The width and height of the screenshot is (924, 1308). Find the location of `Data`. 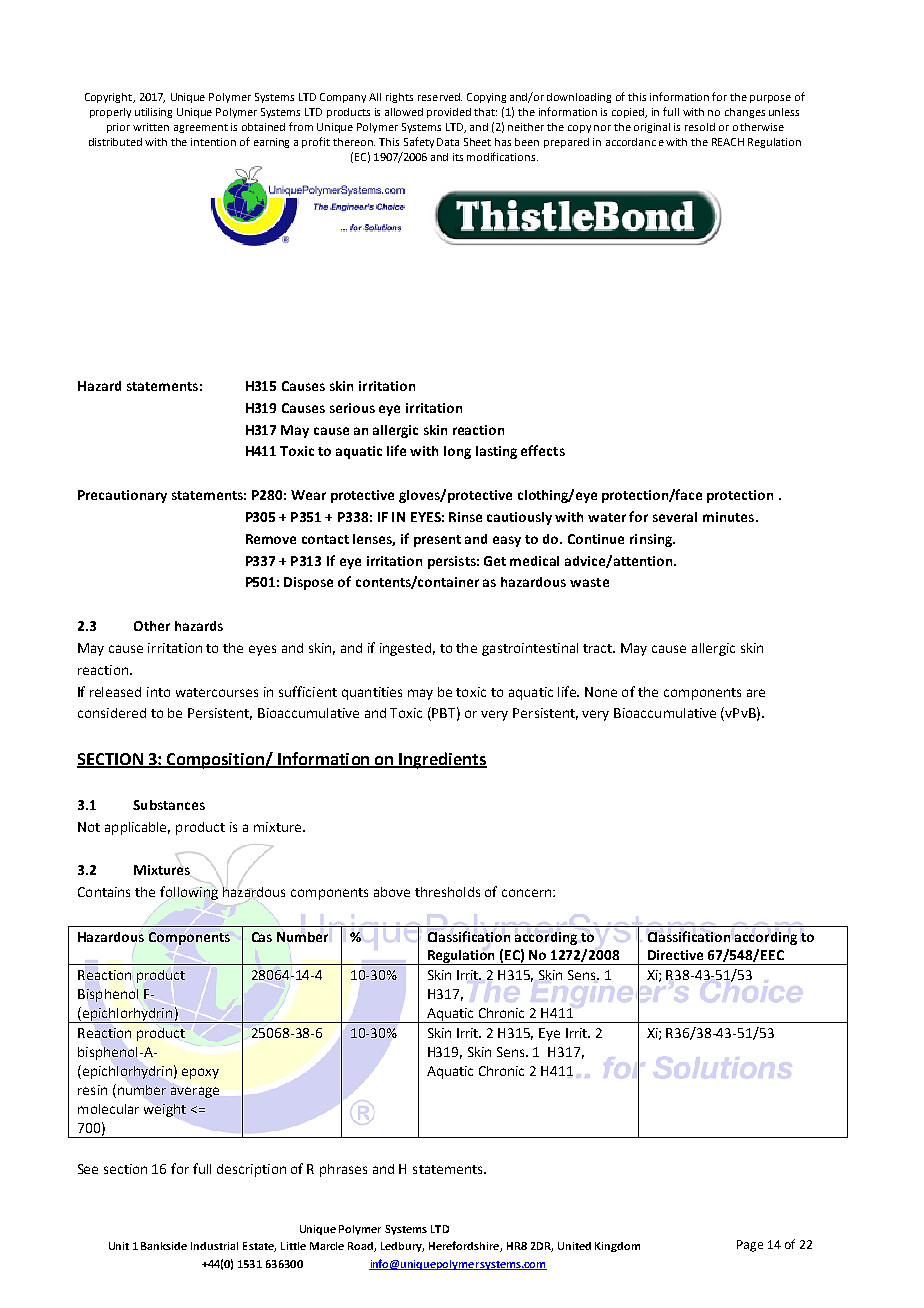

Data is located at coordinates (448, 142).
